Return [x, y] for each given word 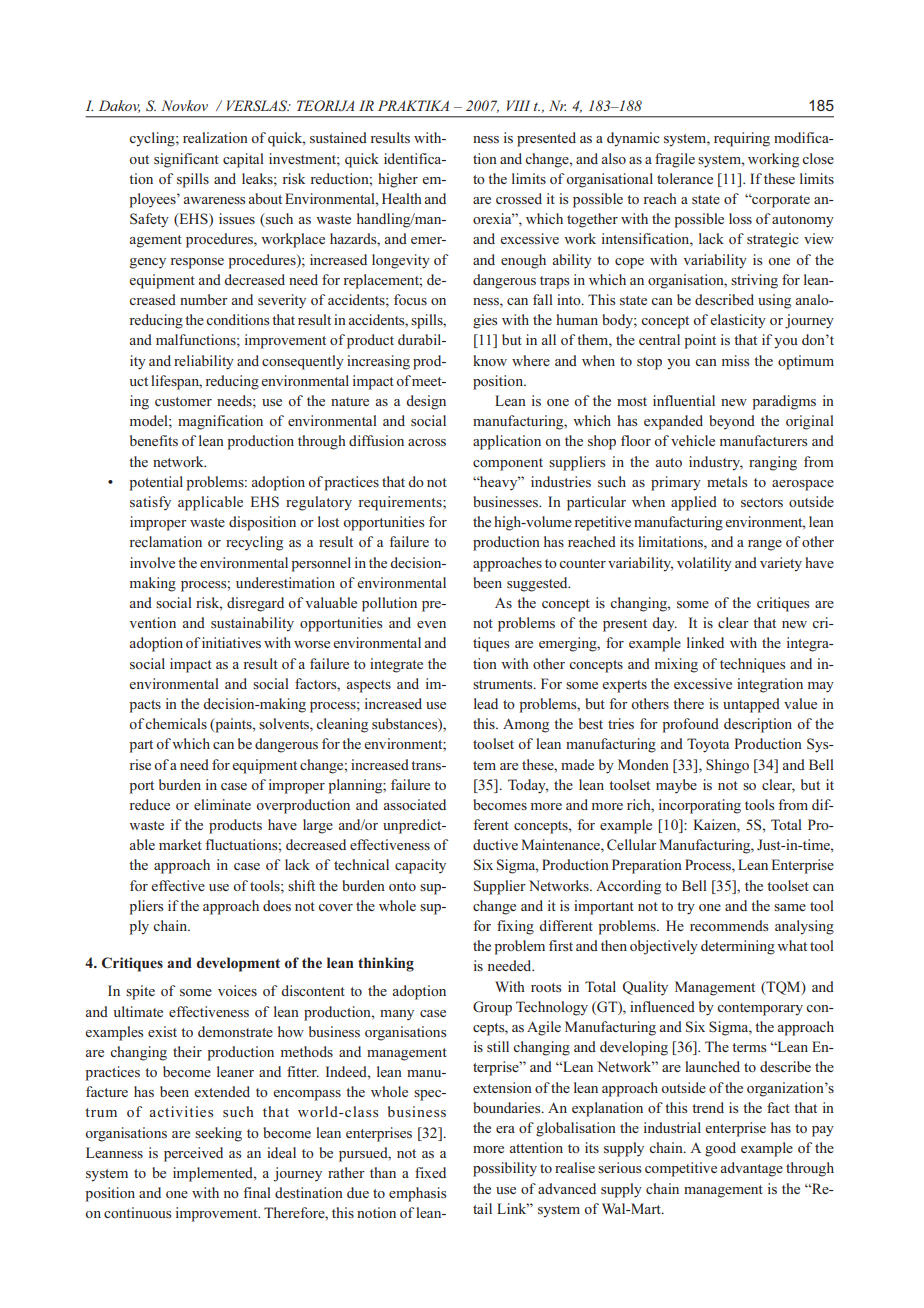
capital [243, 160]
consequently [303, 362]
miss [735, 360]
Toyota [708, 745]
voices [237, 990]
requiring [742, 139]
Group [492, 1008]
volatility [704, 564]
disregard [255, 604]
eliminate [222, 804]
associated [415, 804]
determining [738, 947]
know [490, 360]
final [257, 1192]
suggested [538, 584]
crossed [519, 198]
